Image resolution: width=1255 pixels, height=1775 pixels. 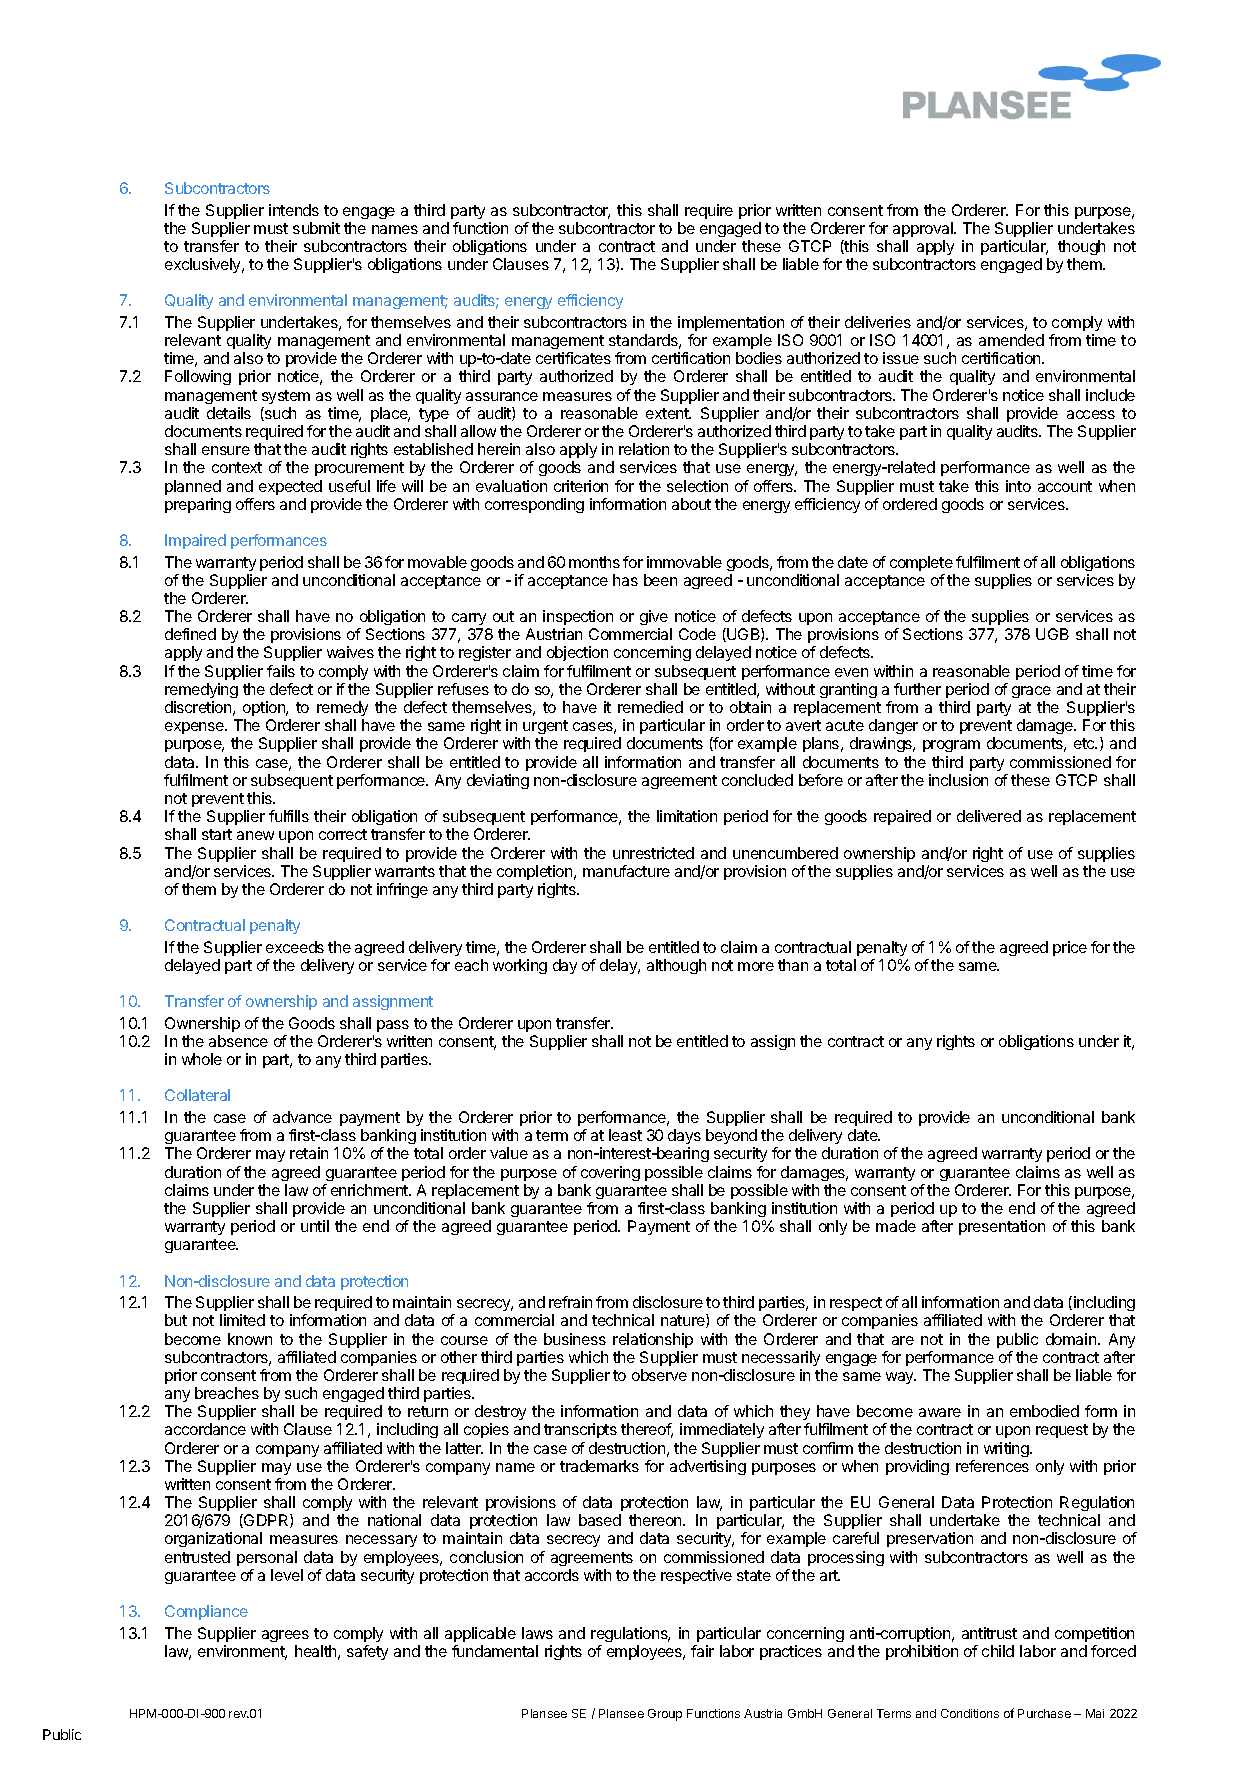 What do you see at coordinates (315, 1226) in the screenshot?
I see `until` at bounding box center [315, 1226].
